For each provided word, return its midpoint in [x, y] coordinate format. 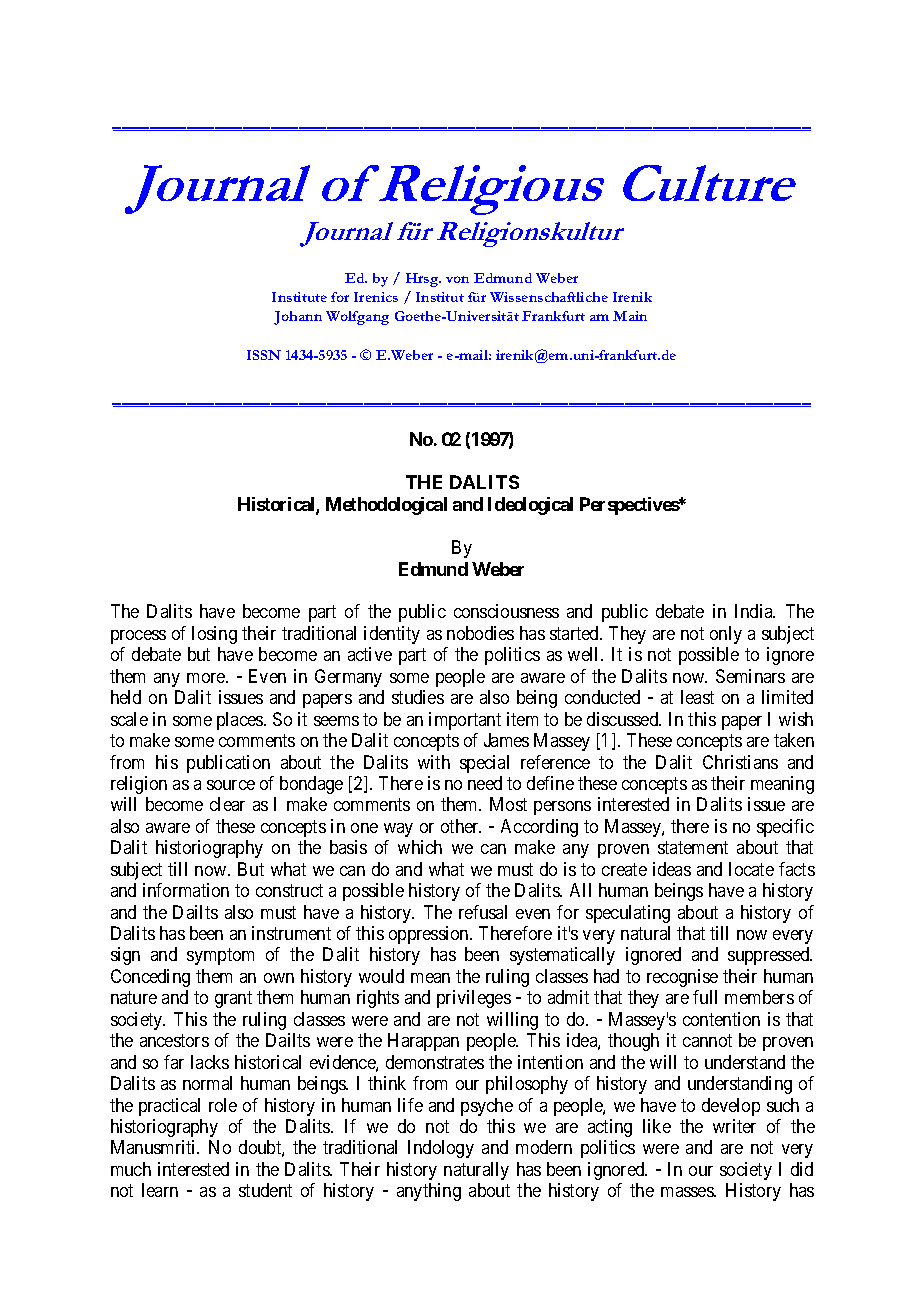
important [465, 721]
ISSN [264, 355]
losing [214, 635]
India [755, 611]
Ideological [530, 506]
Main [630, 316]
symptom [220, 957]
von [457, 279]
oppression [430, 935]
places [241, 721]
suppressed [770, 956]
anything [429, 1192]
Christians [740, 762]
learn [160, 1190]
